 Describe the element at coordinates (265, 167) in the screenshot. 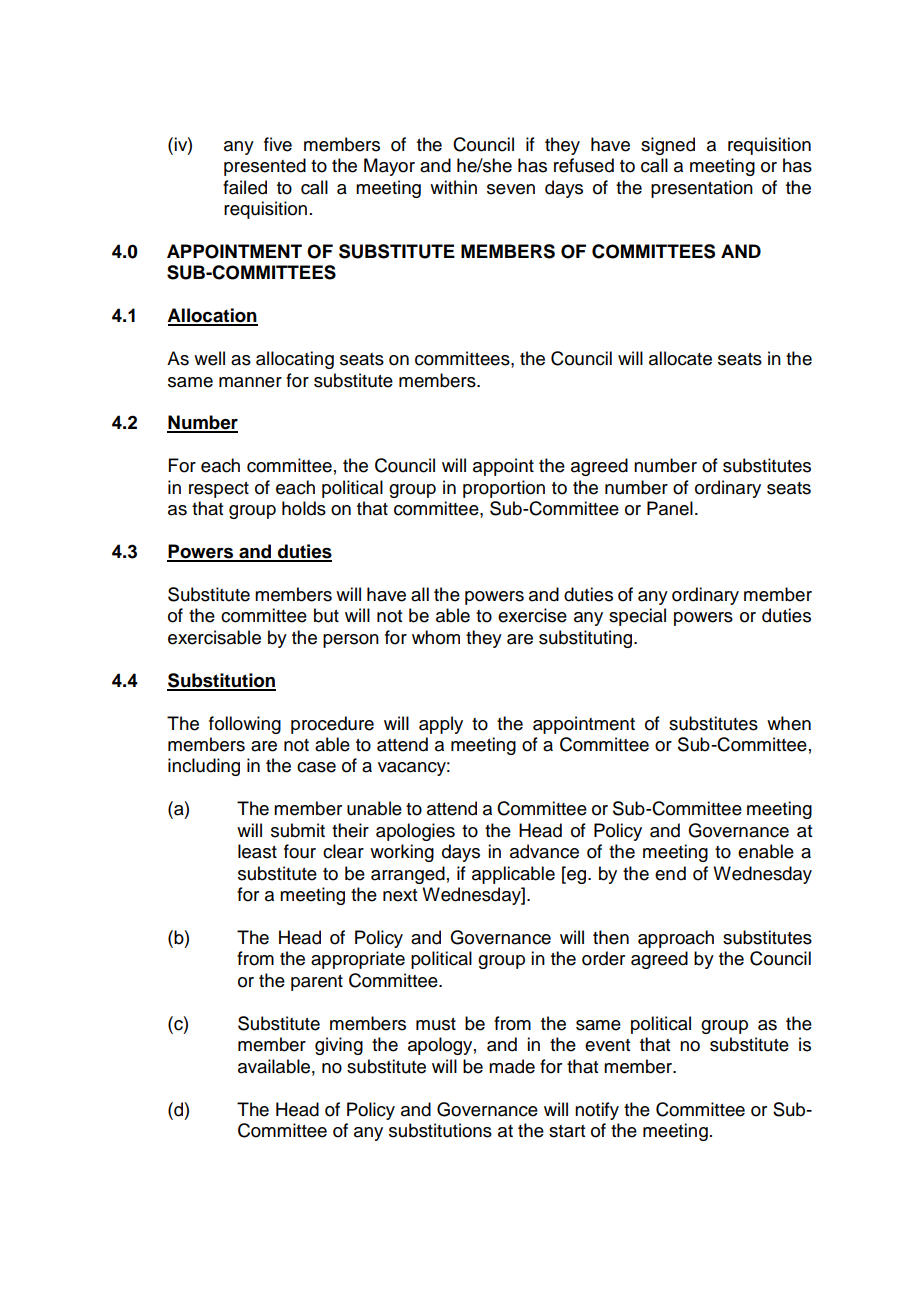

I see `presented` at that location.
